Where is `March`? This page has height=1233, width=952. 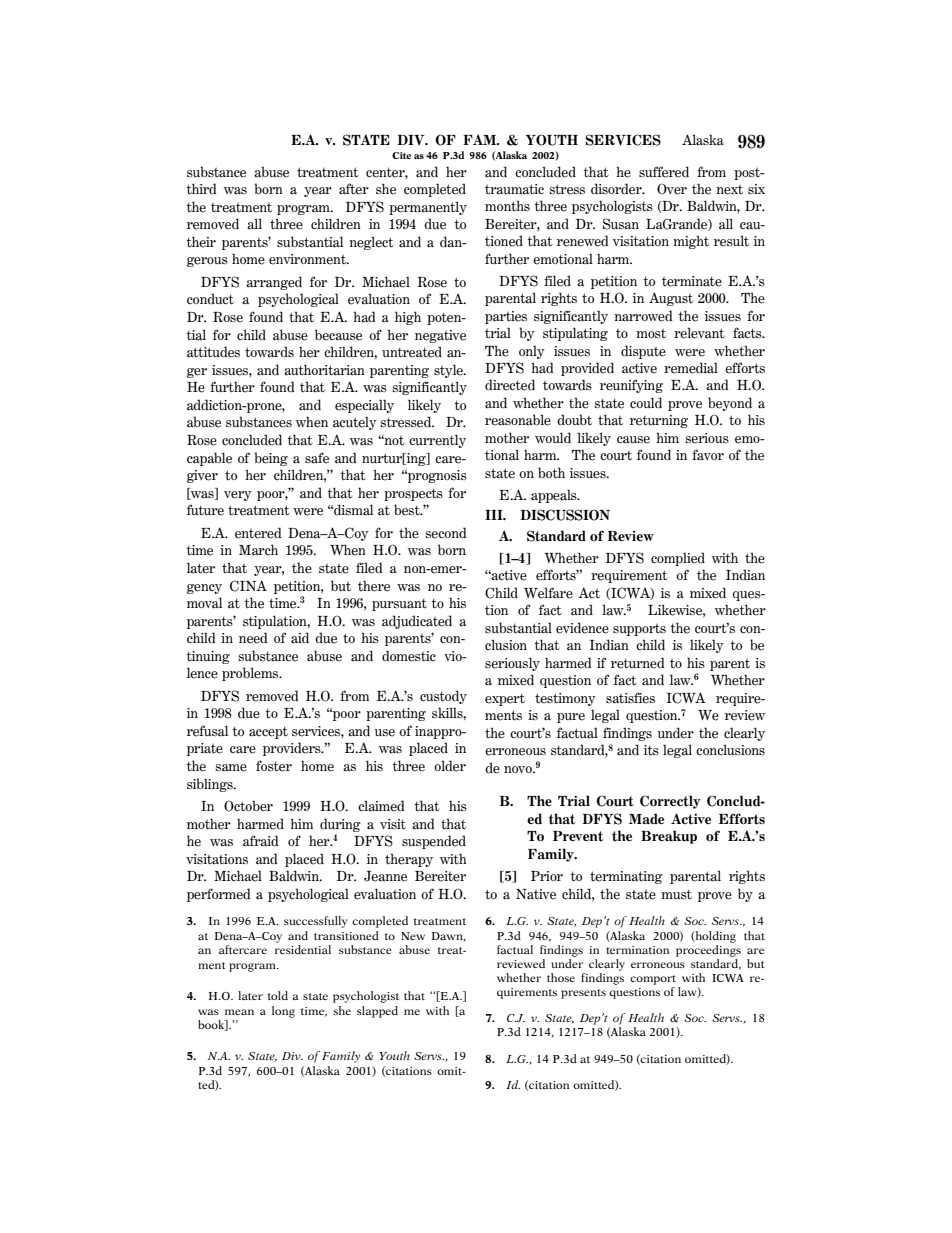 March is located at coordinates (258, 549).
